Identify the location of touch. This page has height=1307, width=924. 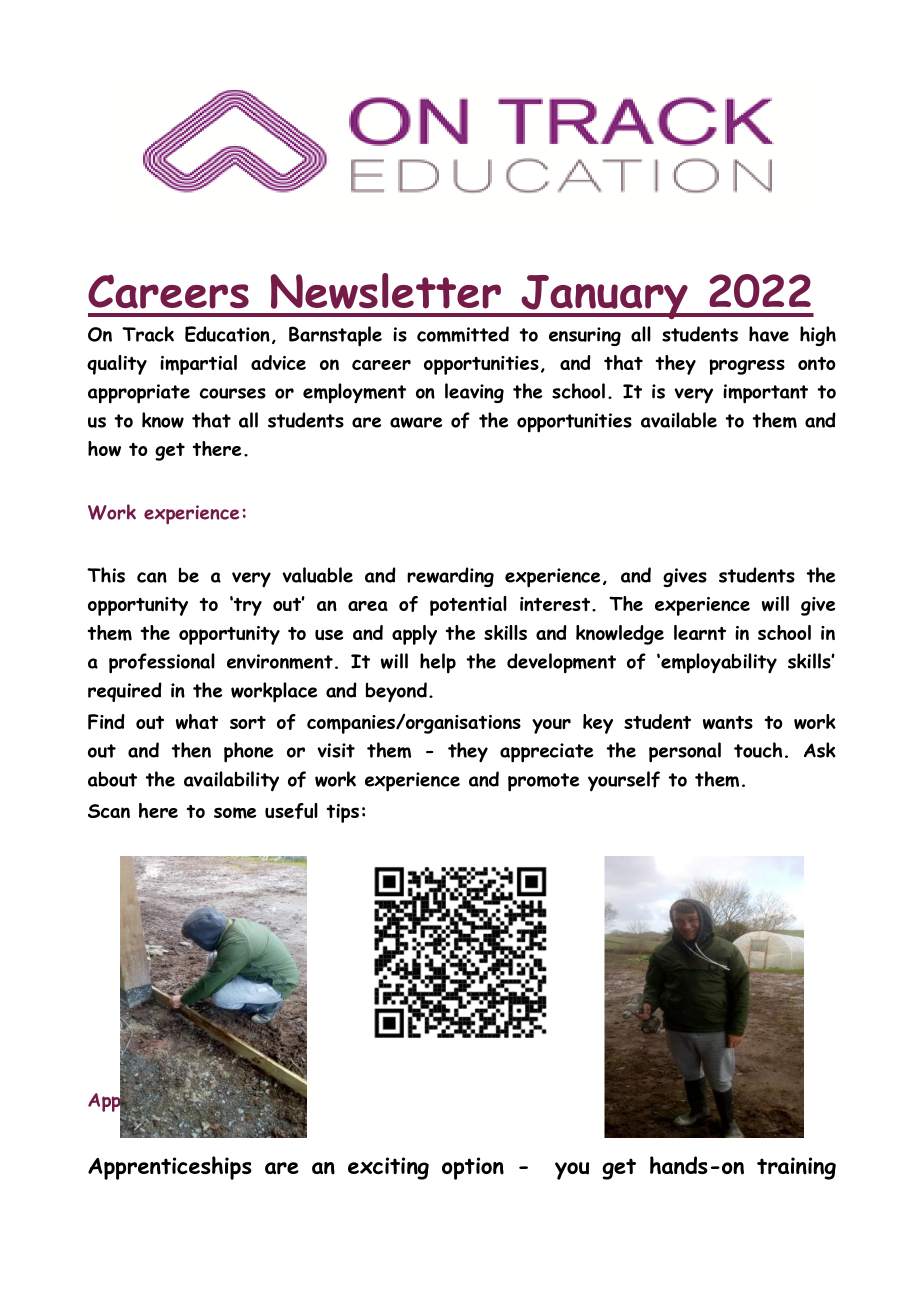
(758, 750).
